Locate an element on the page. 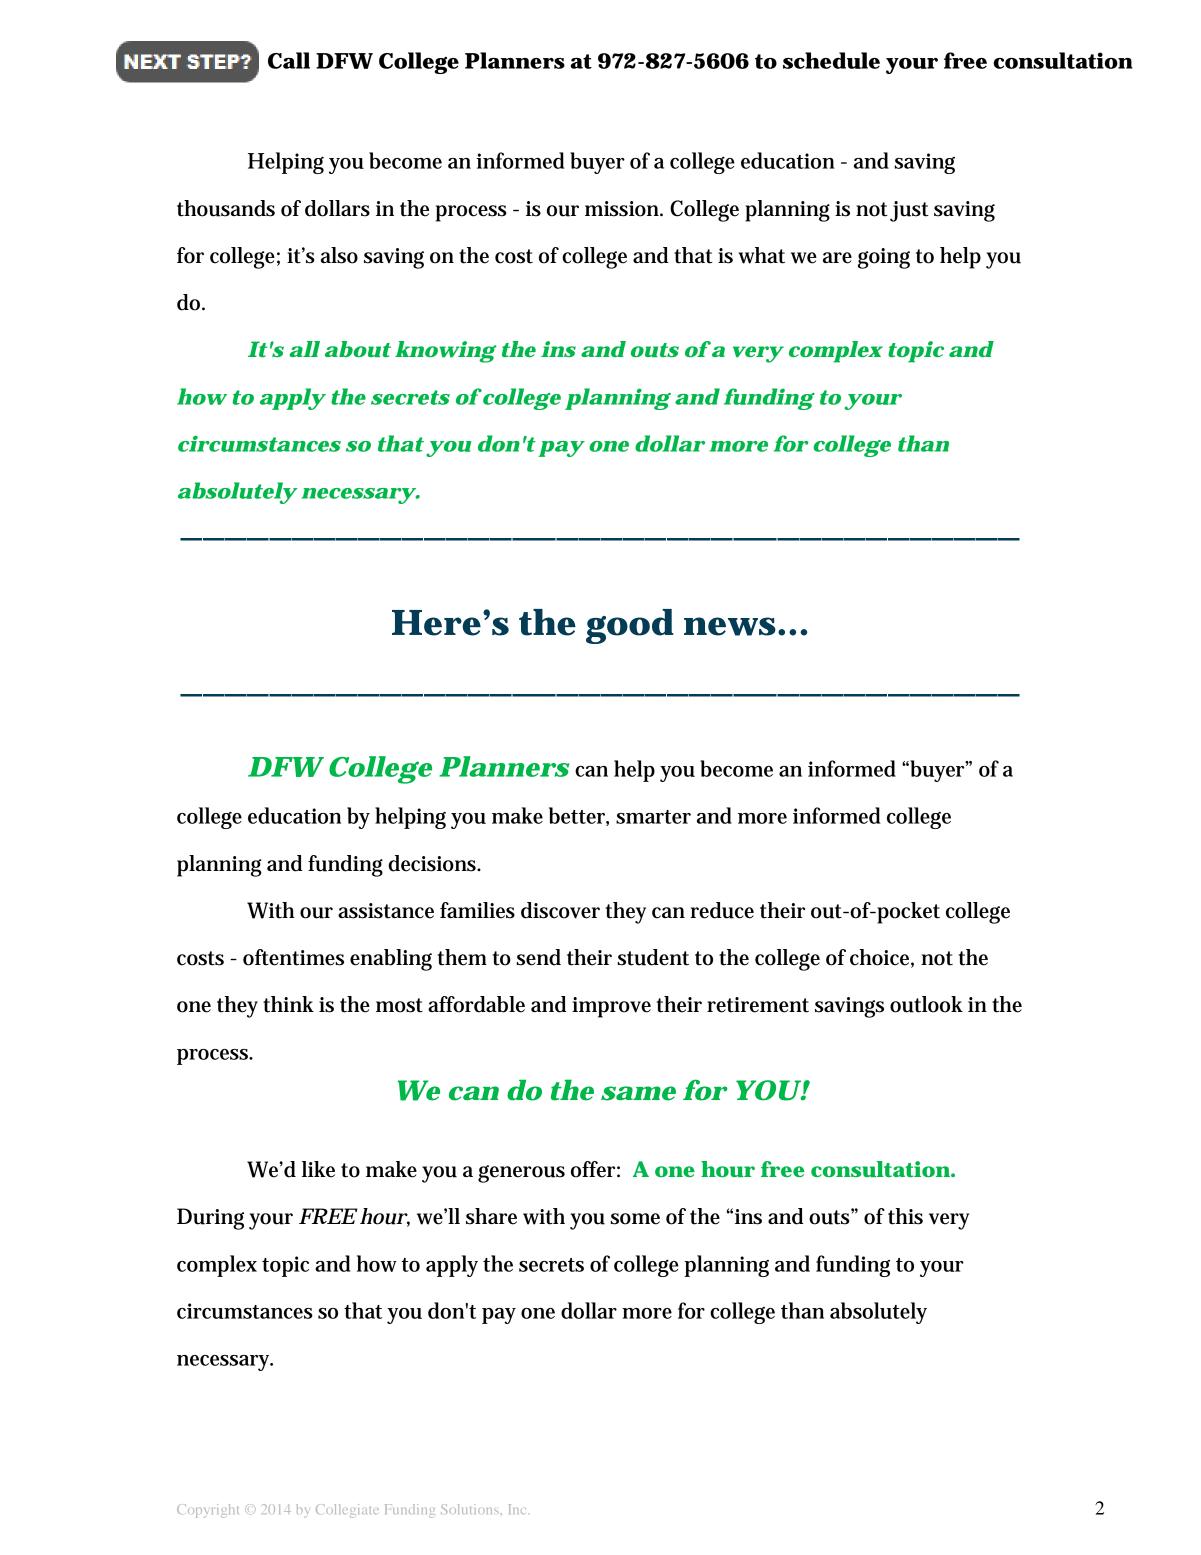 This page has width=1201, height=1555. Solutions is located at coordinates (471, 1509).
